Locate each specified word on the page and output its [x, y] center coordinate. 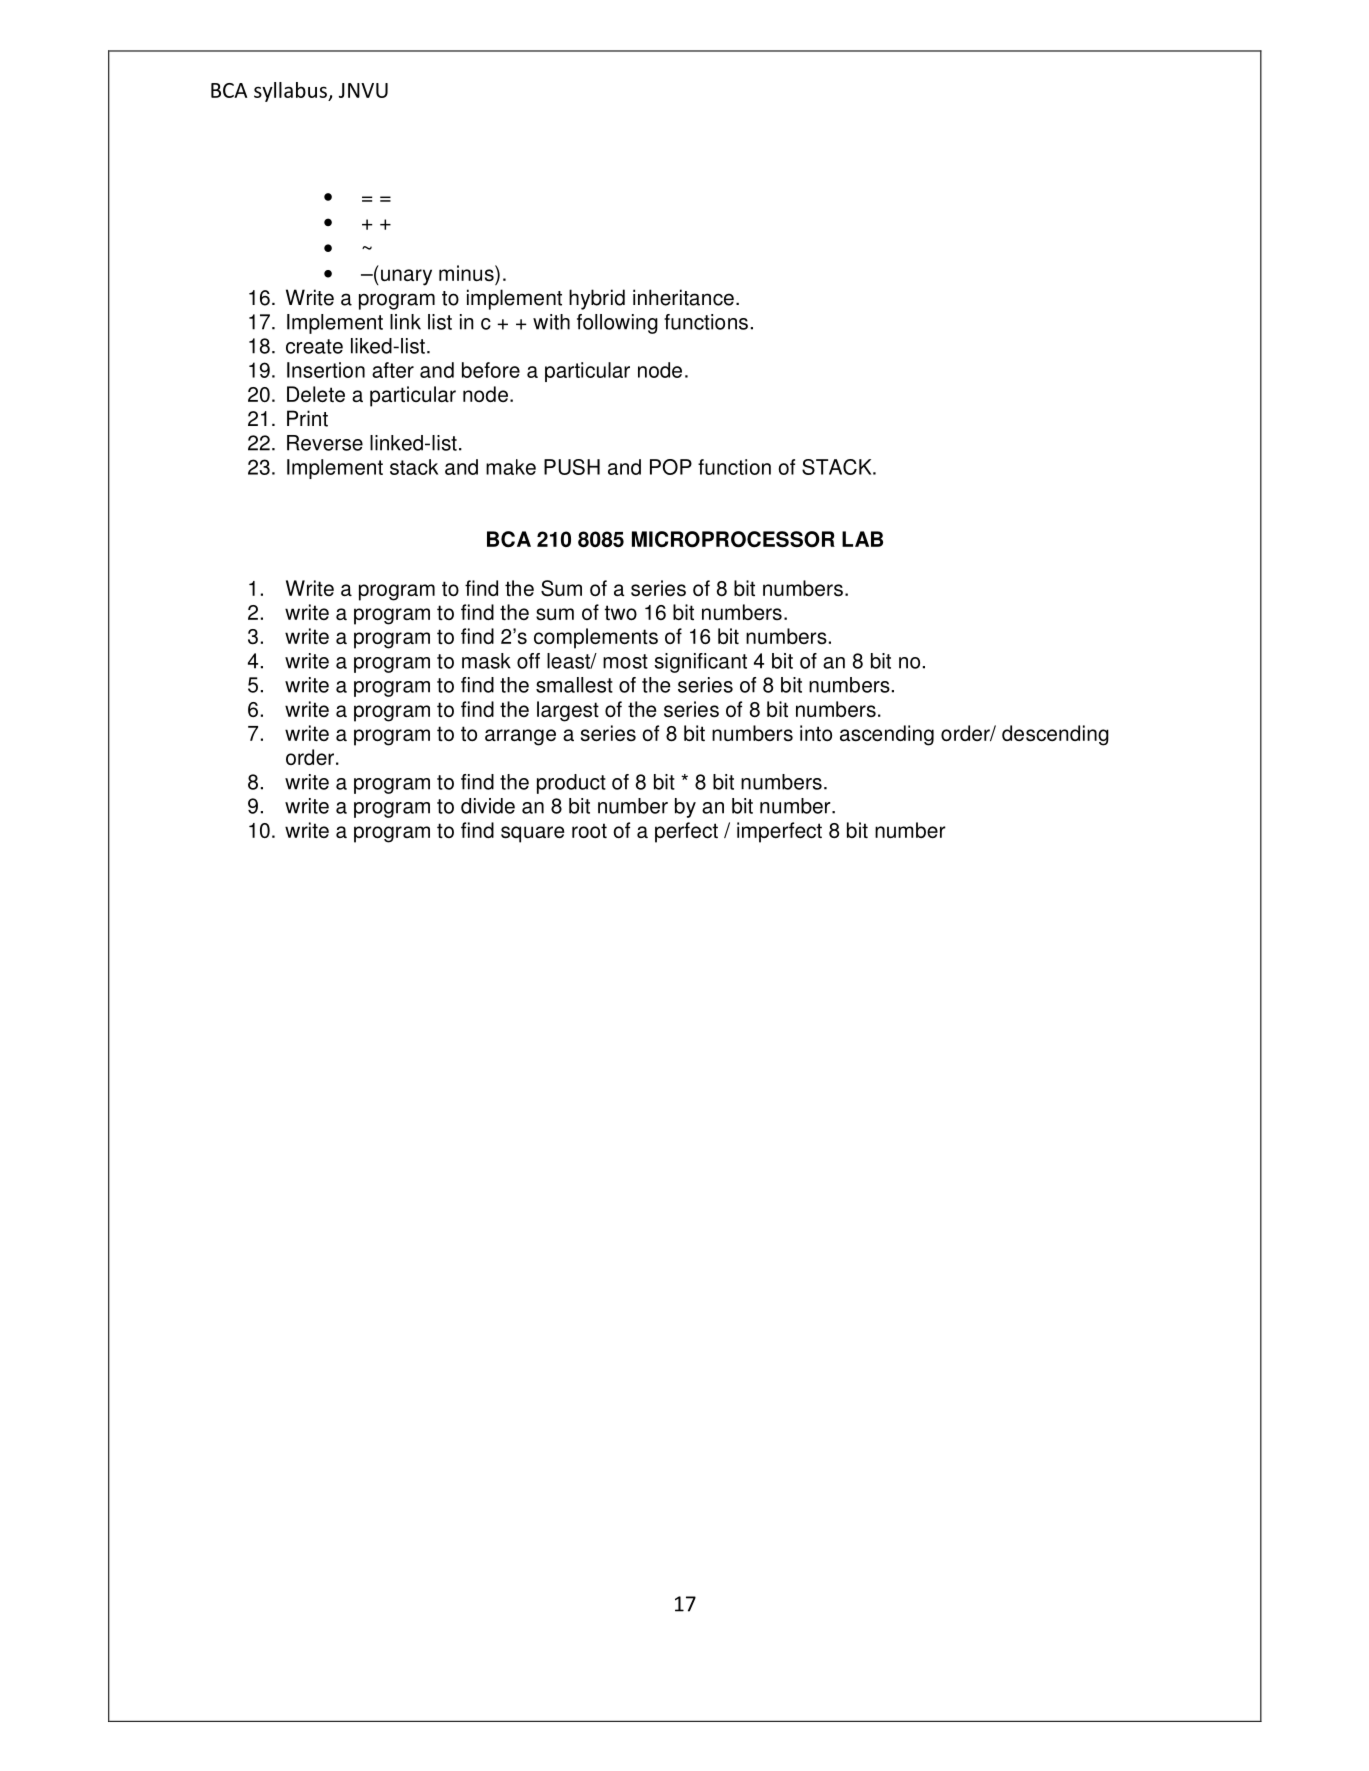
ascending [887, 735]
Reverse [325, 443]
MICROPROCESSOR [733, 539]
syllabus [291, 92]
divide [488, 806]
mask [486, 661]
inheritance [683, 297]
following [617, 324]
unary [406, 277]
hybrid [597, 299]
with [551, 322]
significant [701, 663]
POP [671, 467]
